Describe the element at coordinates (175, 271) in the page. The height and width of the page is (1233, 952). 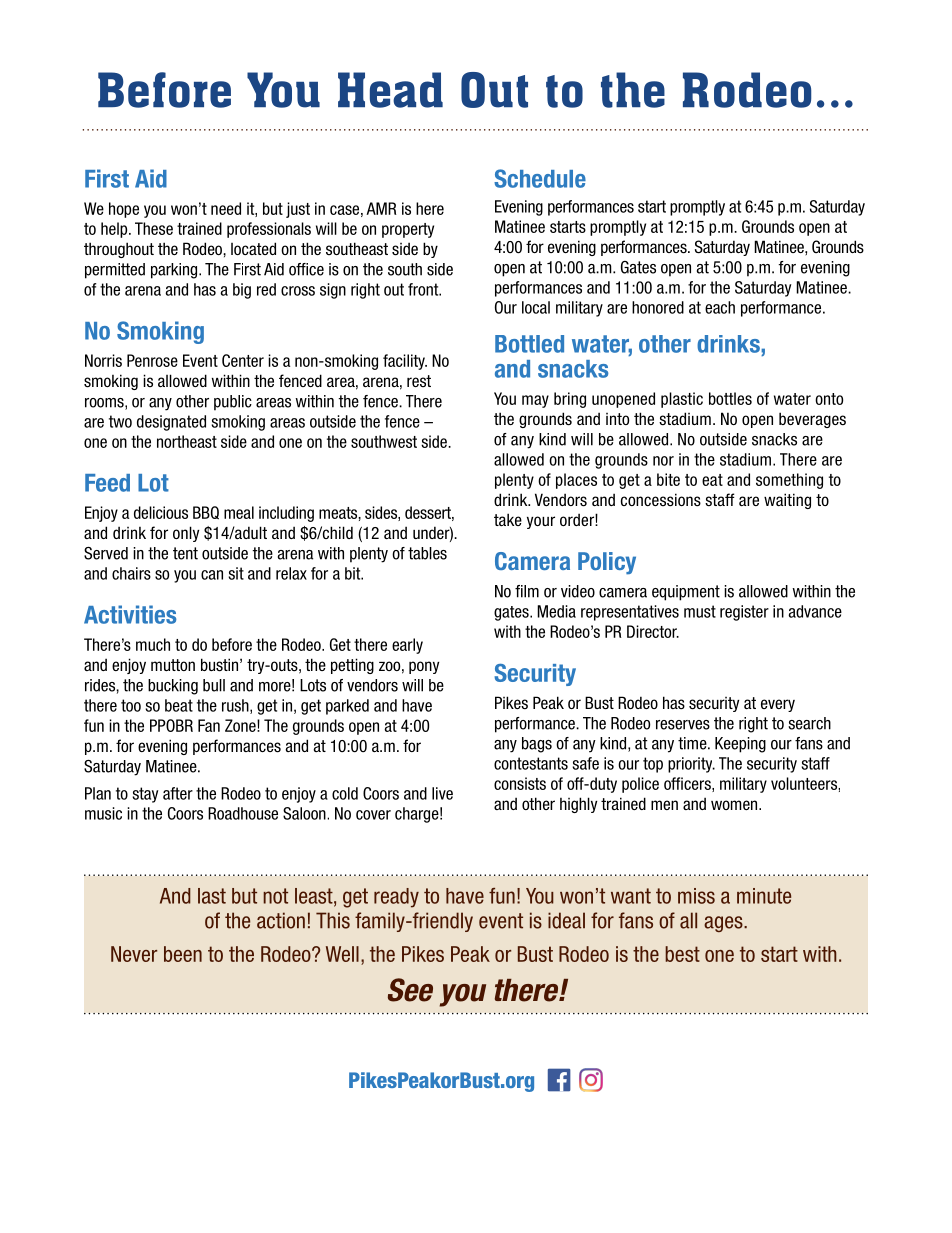
I see `parking` at that location.
